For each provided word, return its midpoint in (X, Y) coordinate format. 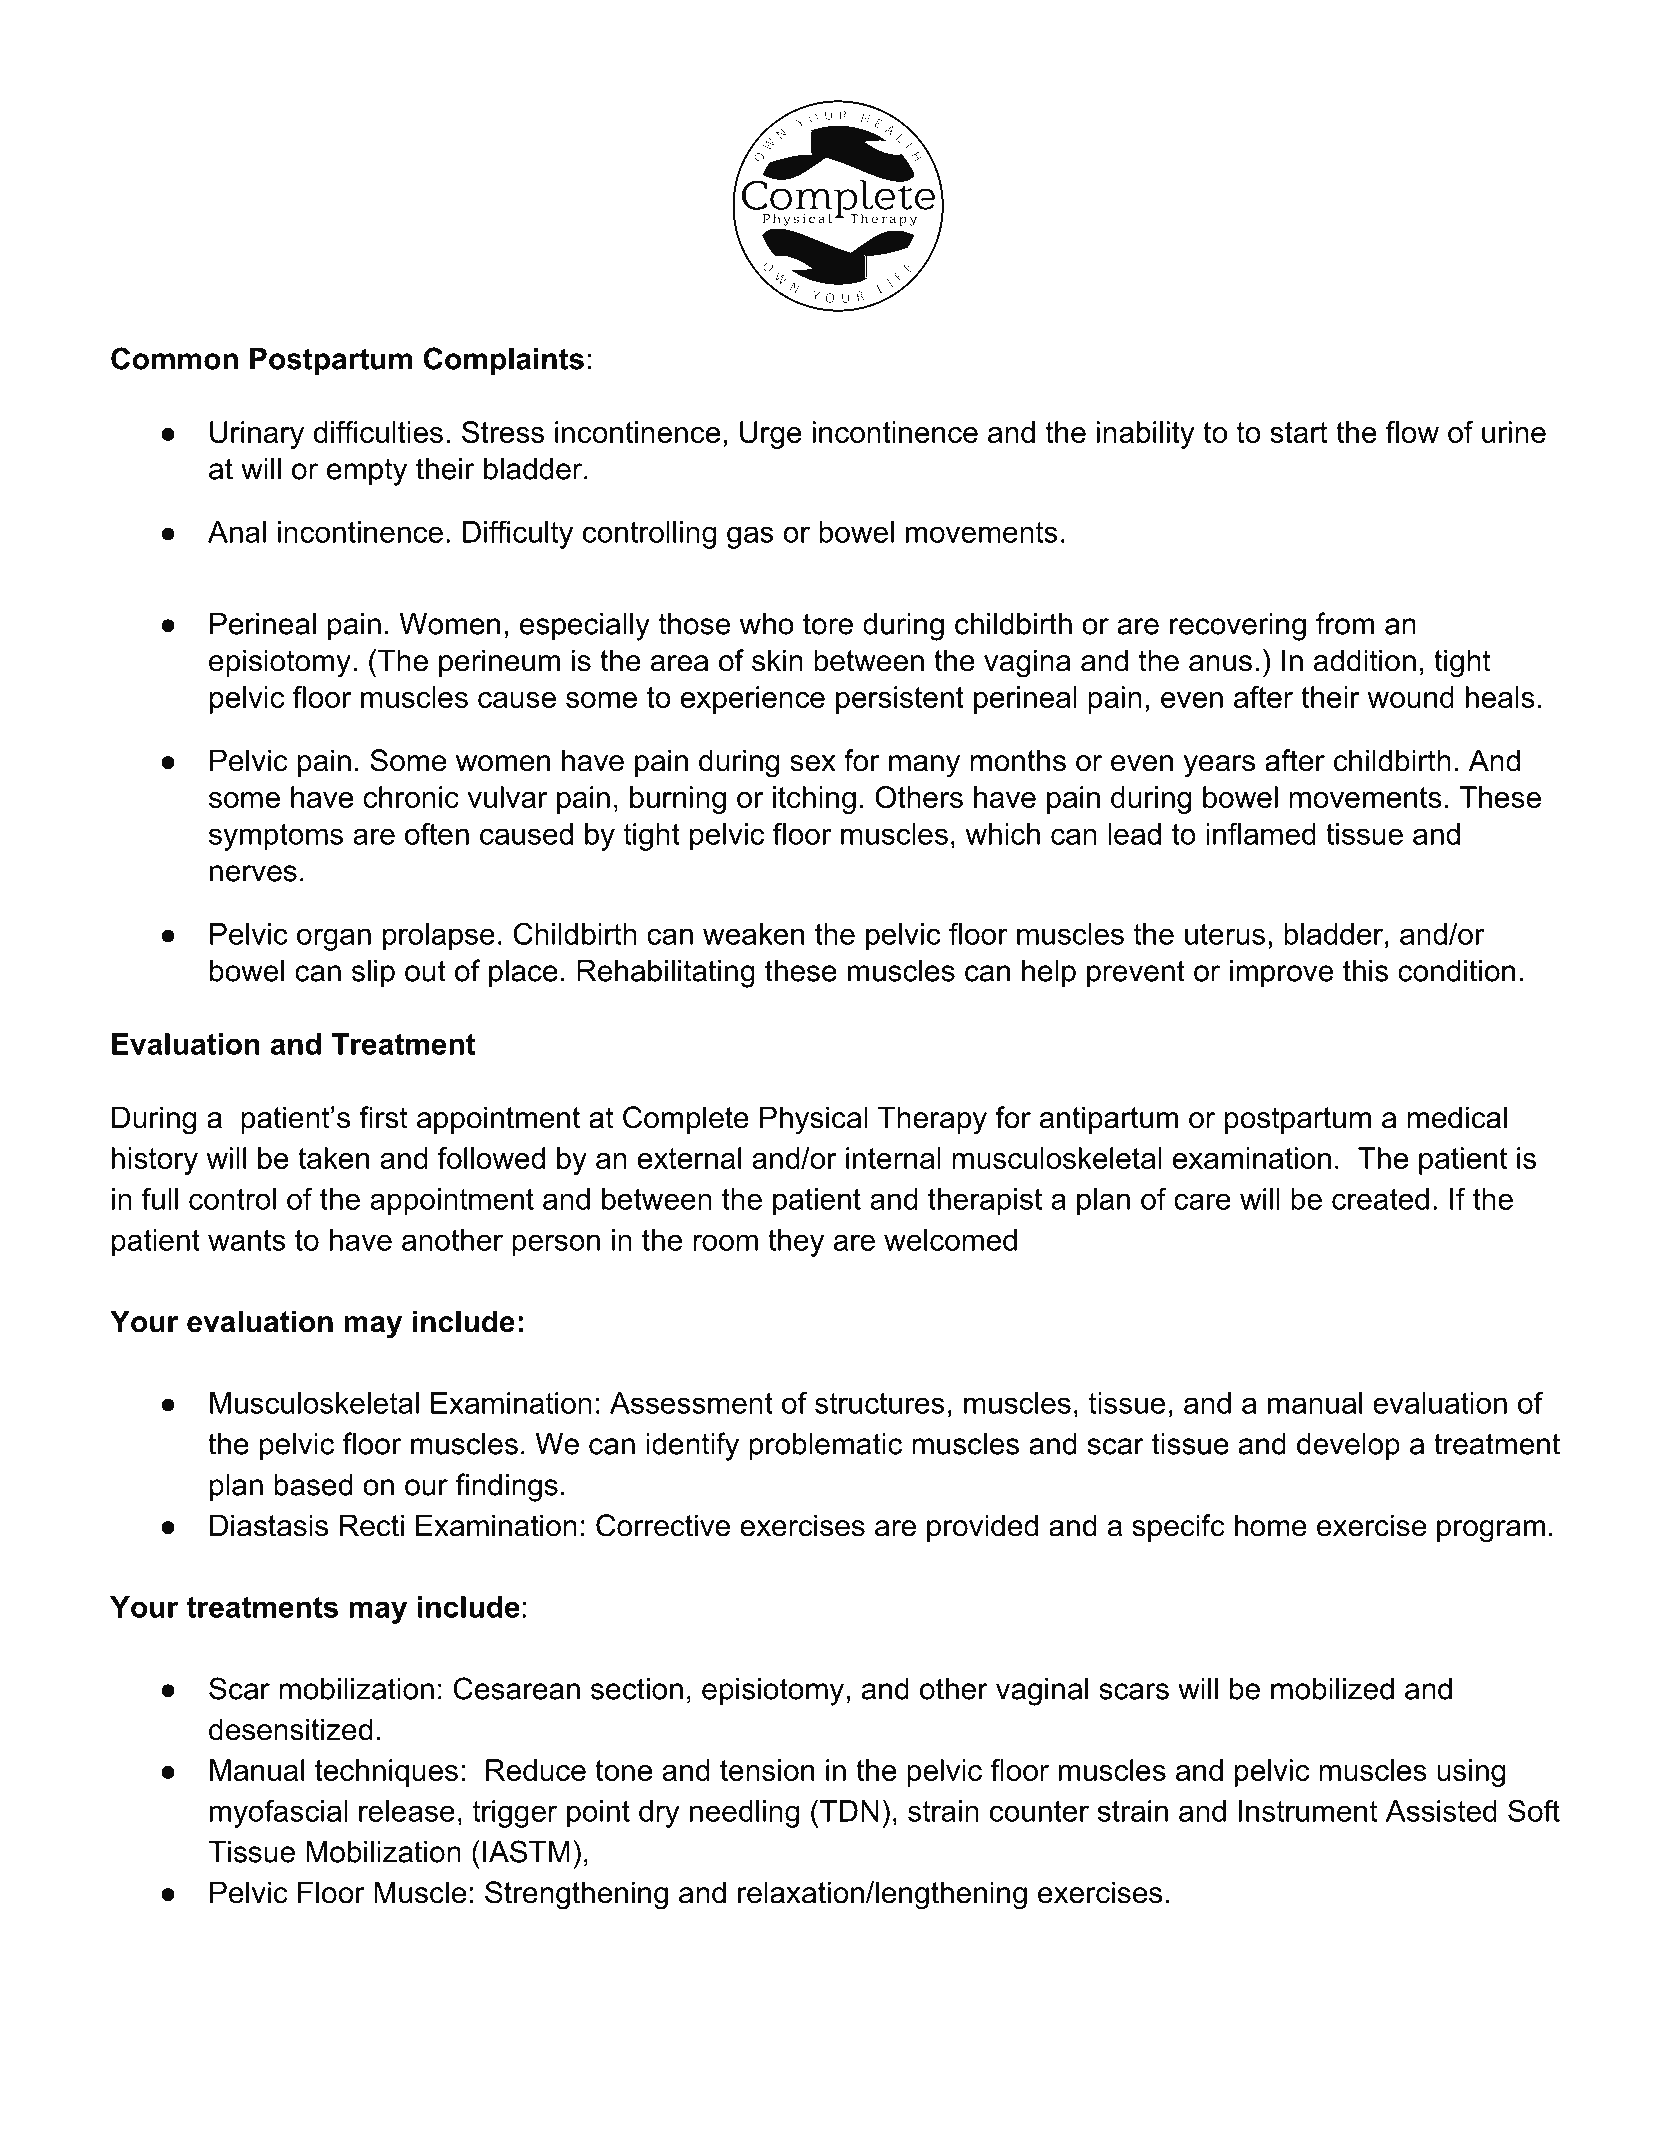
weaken (753, 934)
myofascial (279, 1814)
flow (1412, 432)
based (313, 1485)
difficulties (378, 432)
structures (880, 1403)
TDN (849, 1811)
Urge (771, 435)
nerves (253, 873)
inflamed (1261, 833)
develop (1348, 1447)
